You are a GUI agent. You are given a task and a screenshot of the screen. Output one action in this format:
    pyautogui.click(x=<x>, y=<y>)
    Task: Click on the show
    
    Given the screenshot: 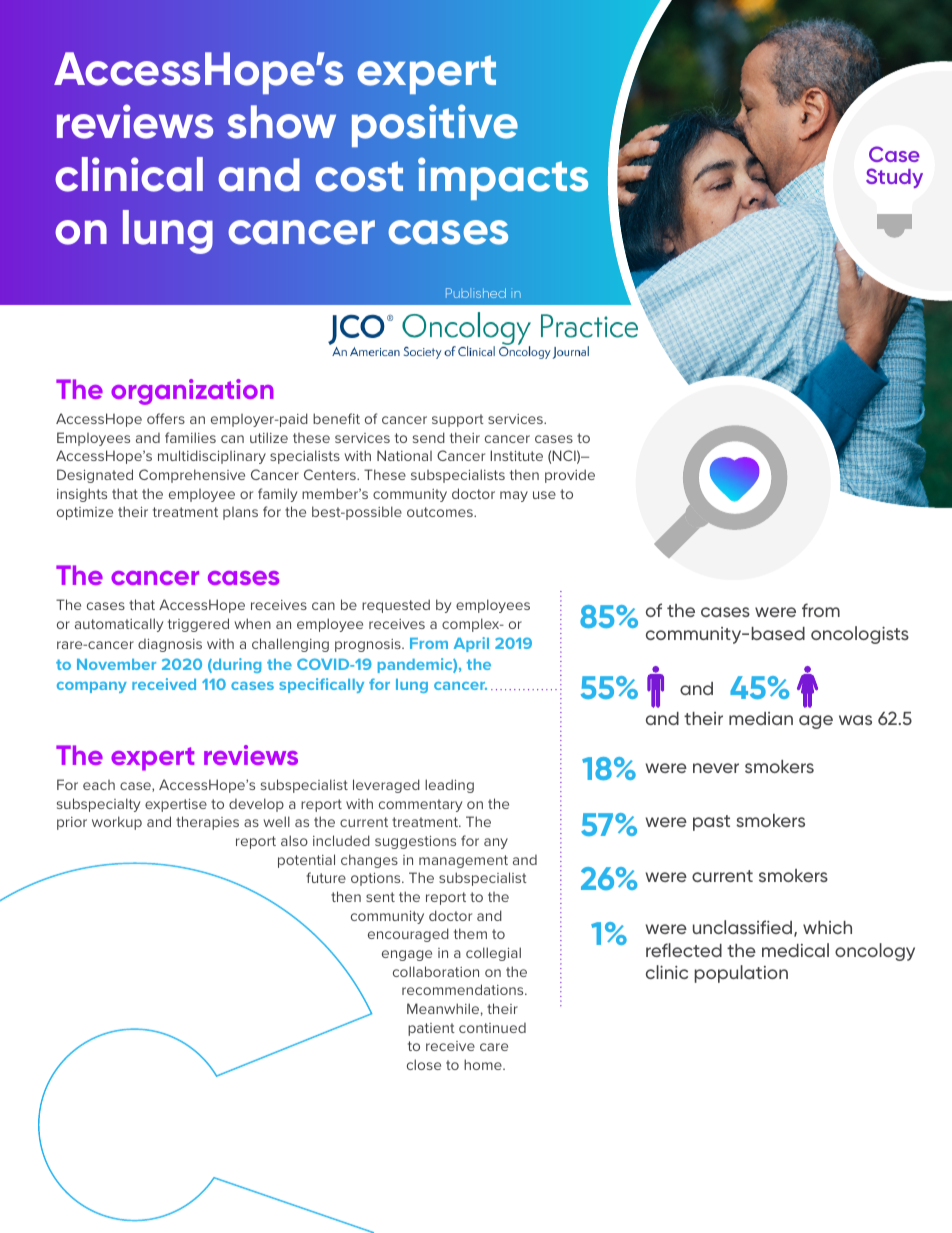 What is the action you would take?
    pyautogui.click(x=281, y=122)
